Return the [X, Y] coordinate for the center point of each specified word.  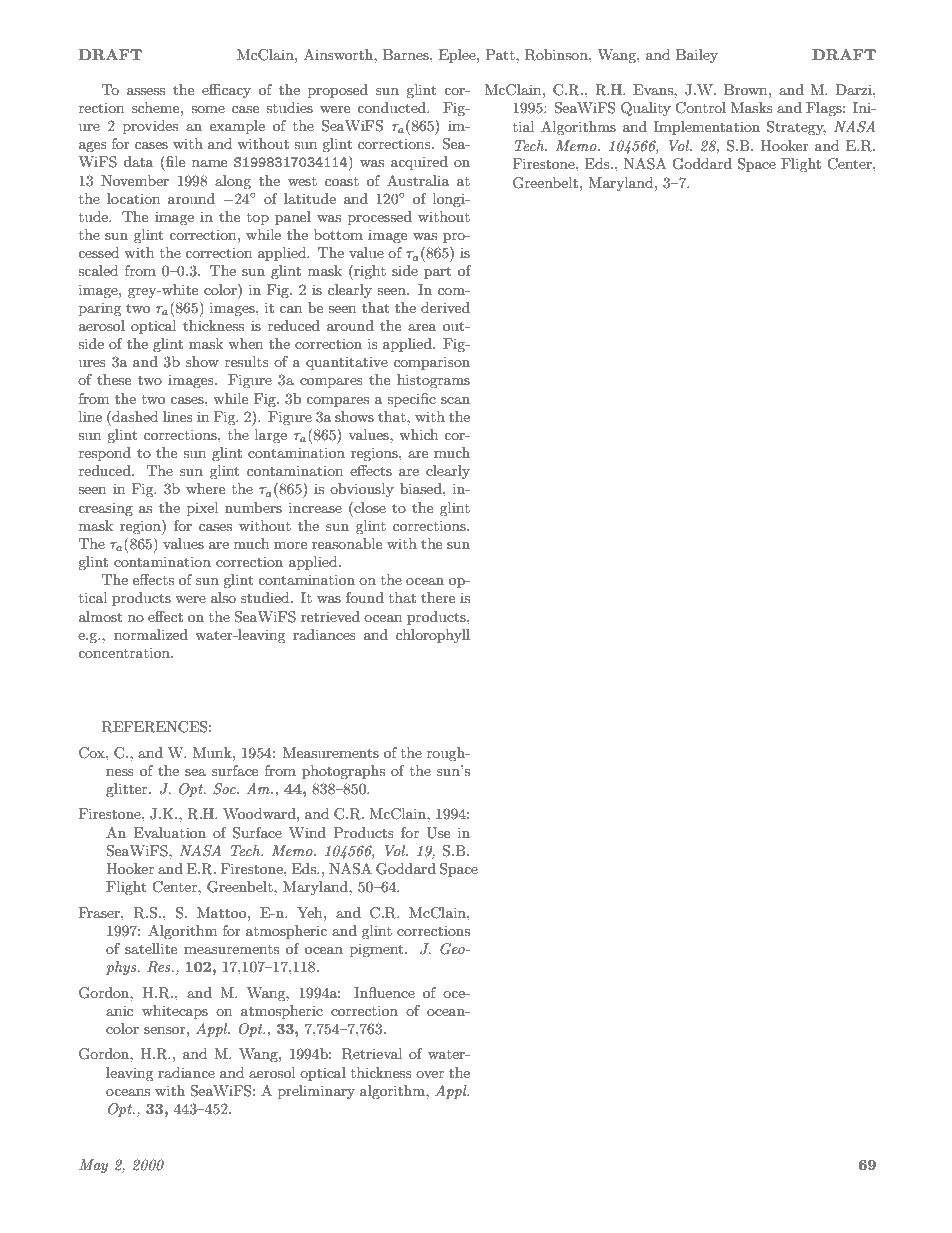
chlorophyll [433, 636]
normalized [151, 634]
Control [700, 108]
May [93, 1166]
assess [146, 91]
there [438, 597]
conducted [393, 107]
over [430, 1074]
